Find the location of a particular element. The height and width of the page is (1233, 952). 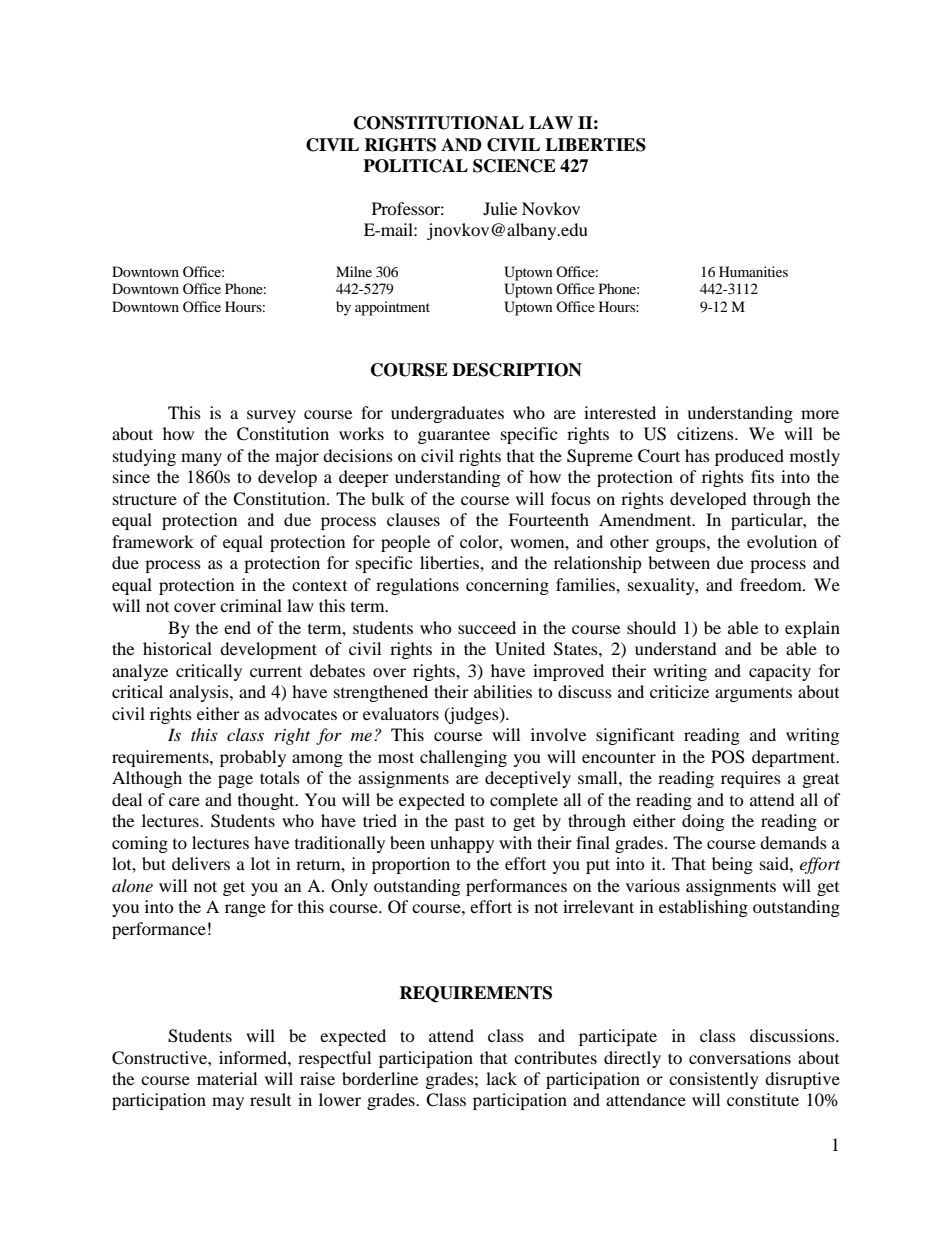

material is located at coordinates (227, 1078).
